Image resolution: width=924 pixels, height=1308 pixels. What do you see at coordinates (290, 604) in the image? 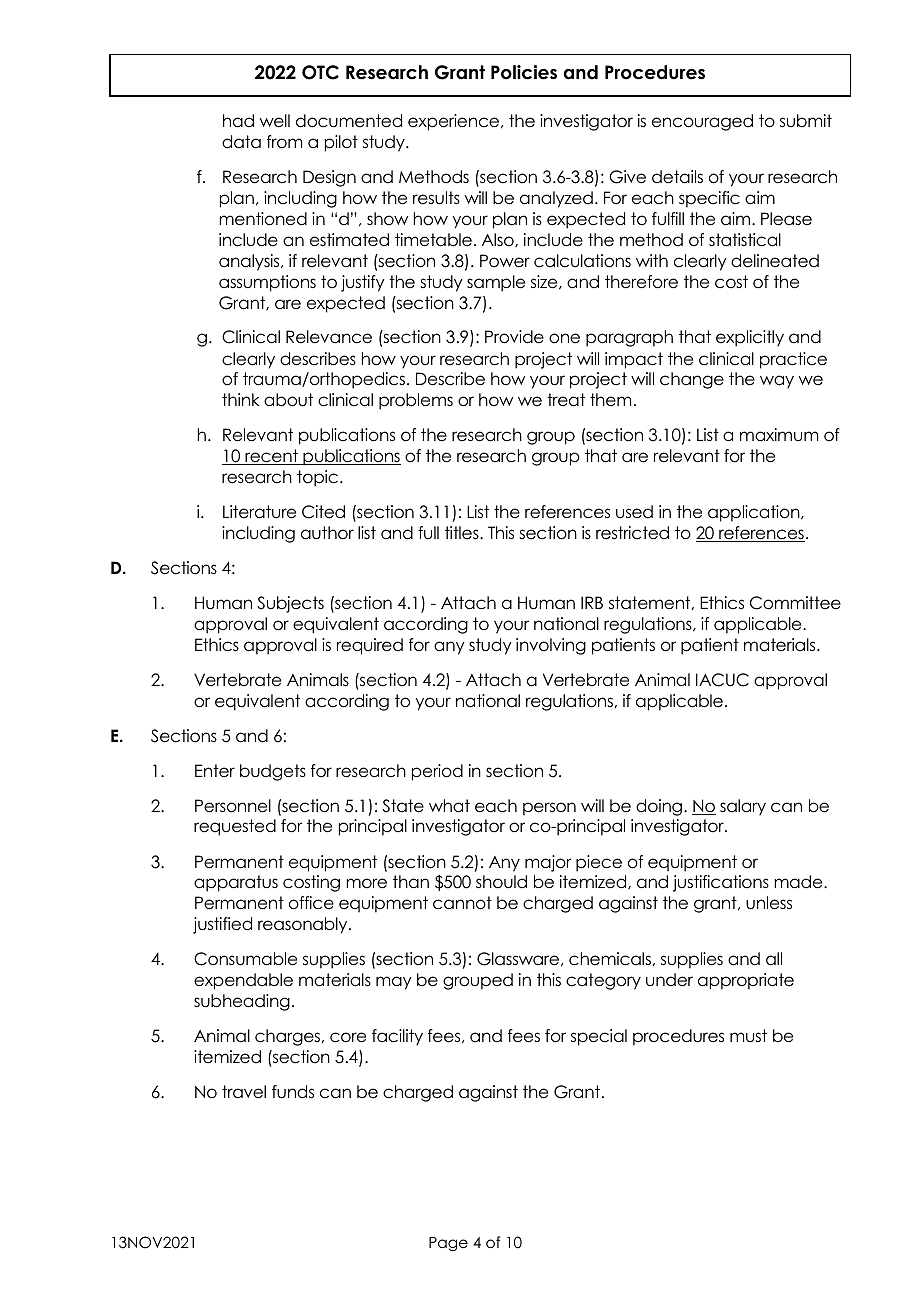
I see `Subjects` at bounding box center [290, 604].
